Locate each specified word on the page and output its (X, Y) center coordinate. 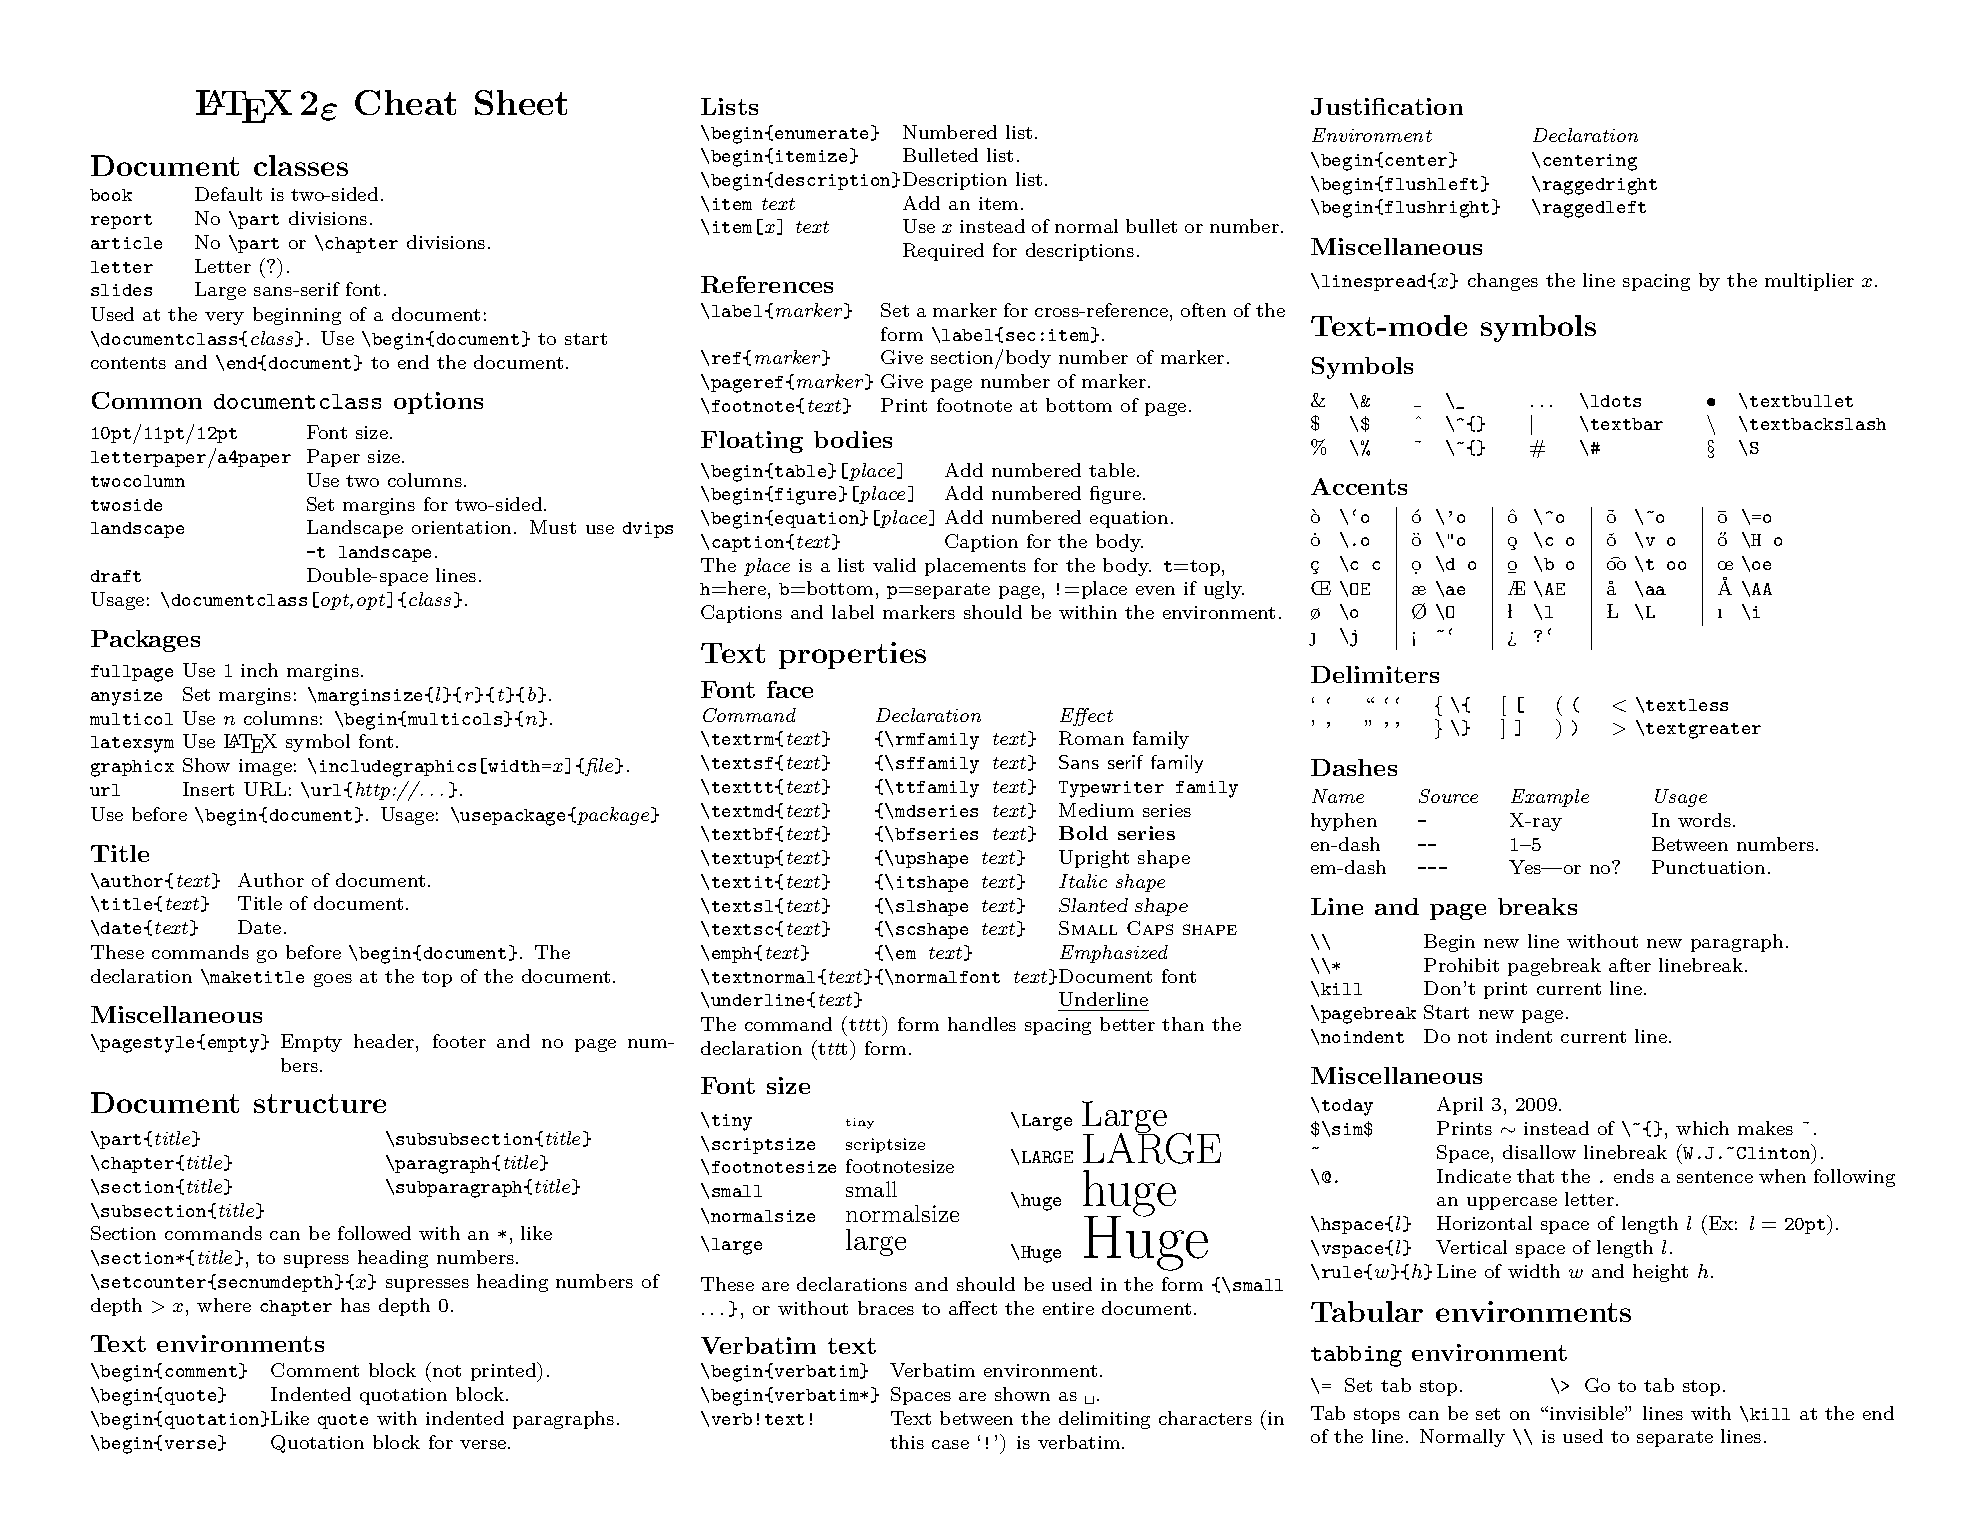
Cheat (405, 102)
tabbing (1356, 1356)
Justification (1387, 106)
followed (374, 1233)
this (907, 1442)
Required (943, 252)
